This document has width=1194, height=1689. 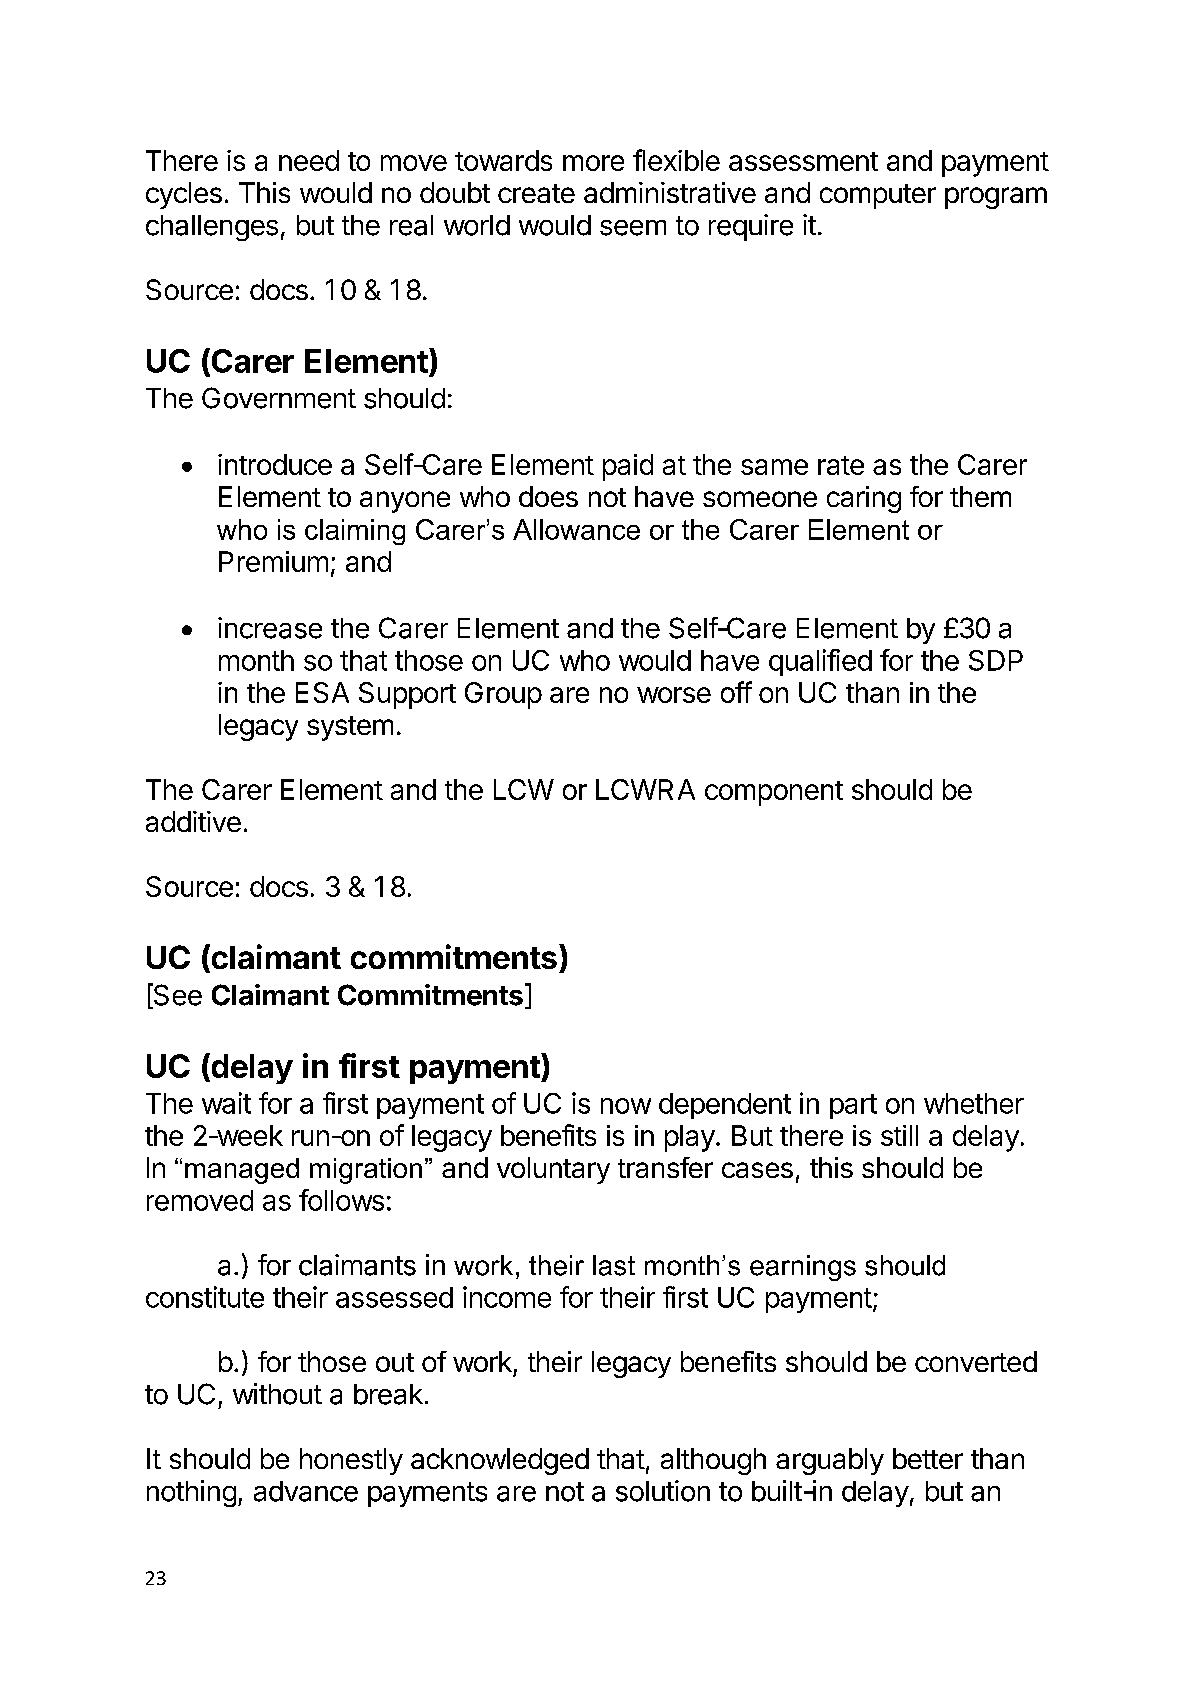 I want to click on computer, so click(x=878, y=196).
